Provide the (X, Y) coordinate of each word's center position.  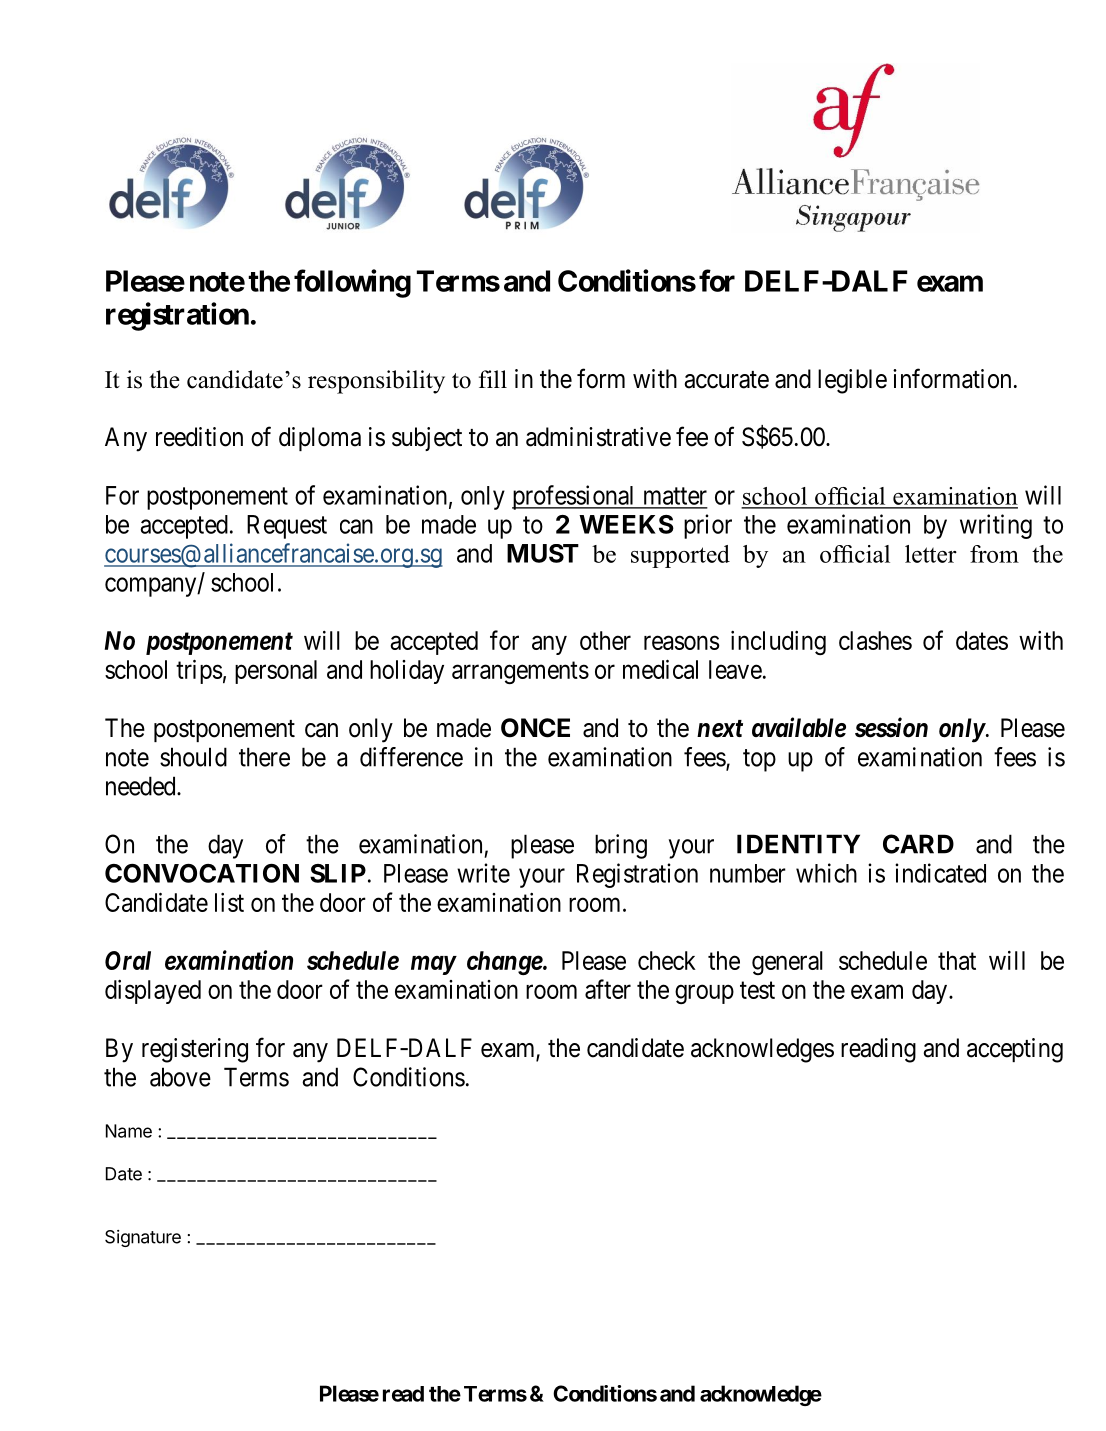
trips (199, 671)
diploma (320, 439)
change (505, 963)
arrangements (520, 673)
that (957, 960)
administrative (598, 437)
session (891, 727)
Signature (143, 1238)
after (608, 989)
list (229, 902)
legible (852, 381)
